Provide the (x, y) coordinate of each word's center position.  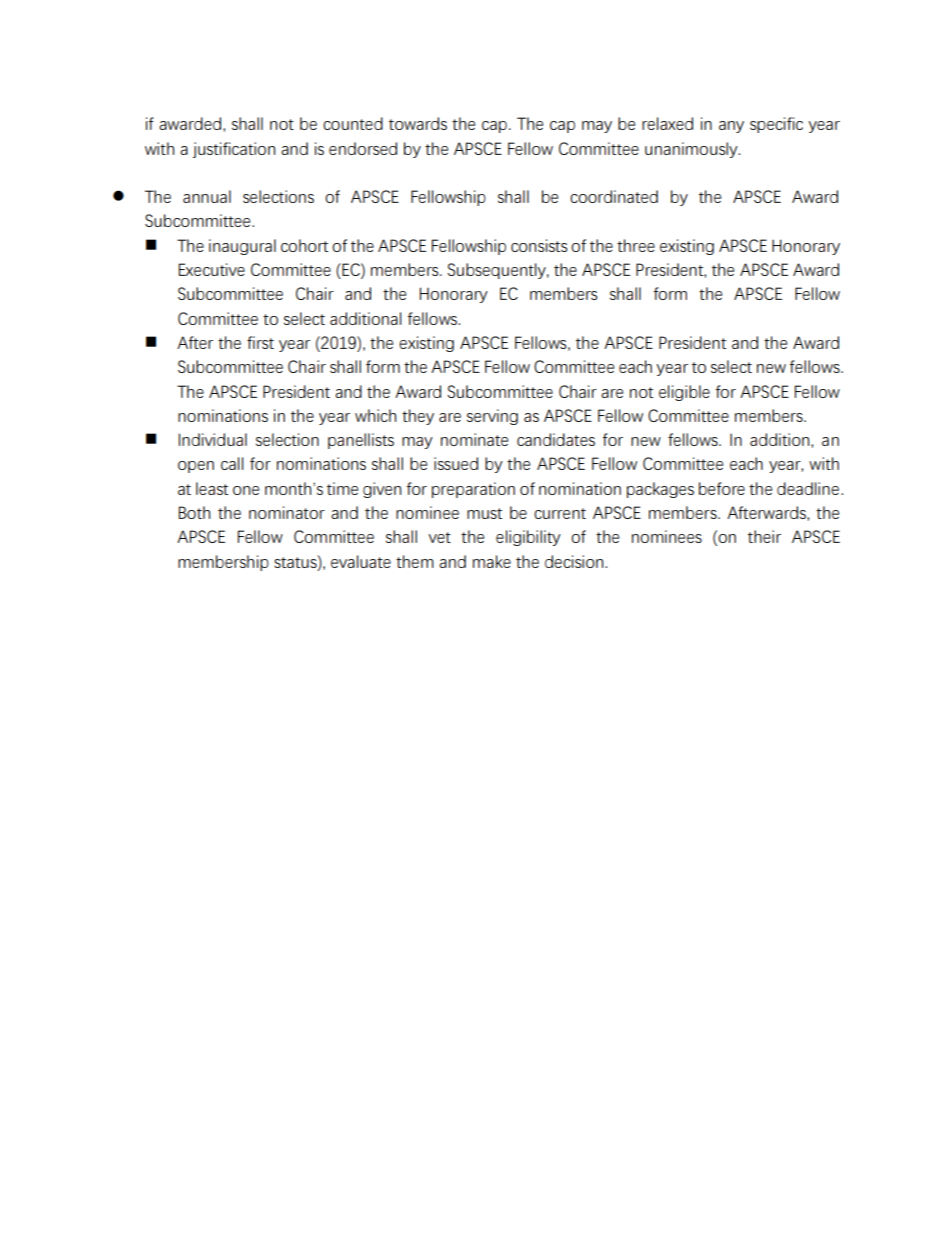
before (722, 488)
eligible (684, 393)
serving (492, 417)
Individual (213, 439)
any (731, 127)
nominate (474, 439)
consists (539, 245)
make (492, 561)
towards (418, 123)
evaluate (361, 561)
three (636, 245)
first (260, 342)
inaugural (242, 247)
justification (234, 150)
